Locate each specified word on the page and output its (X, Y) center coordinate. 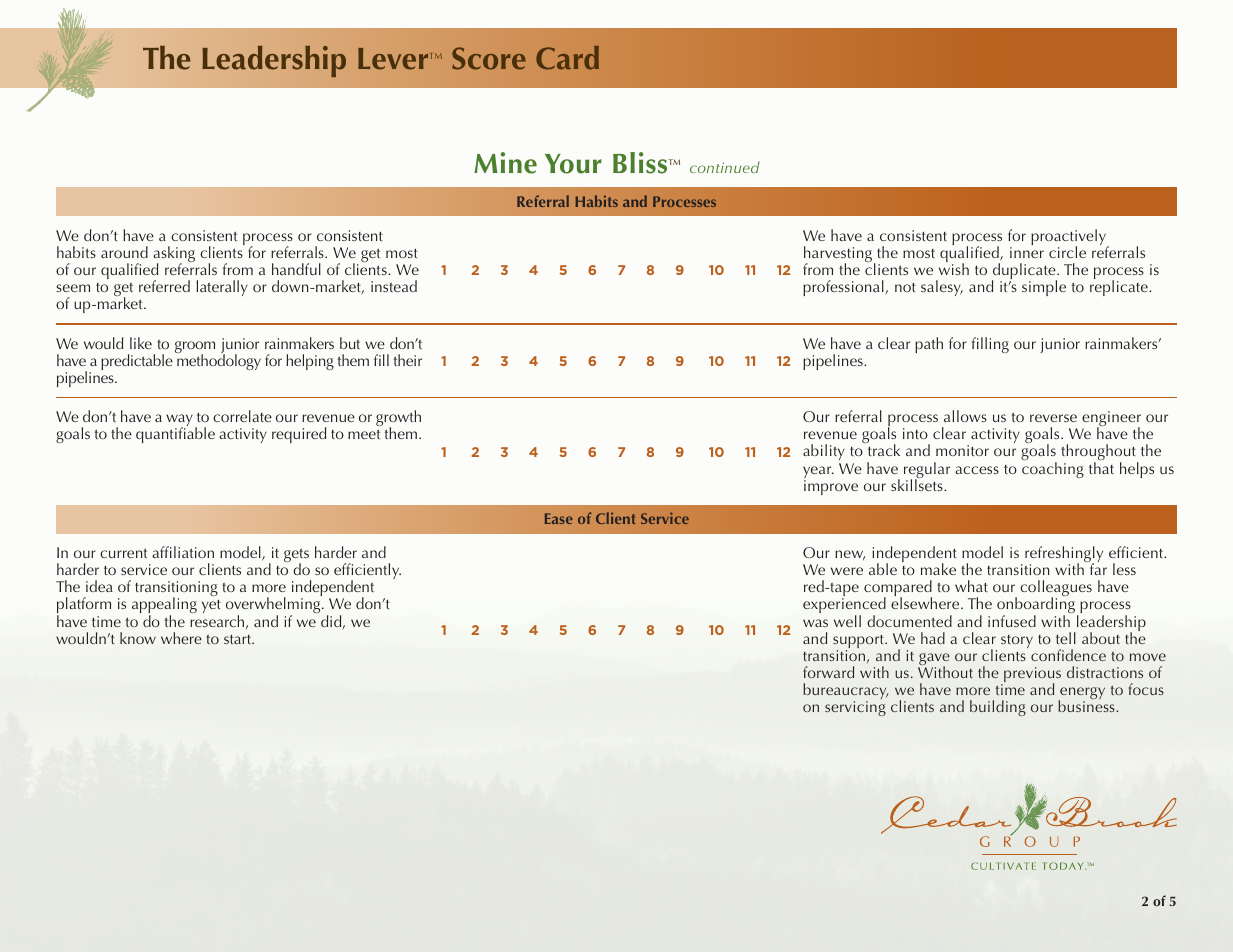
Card (567, 58)
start (239, 639)
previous (1031, 676)
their (408, 360)
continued (725, 167)
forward (828, 672)
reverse (1053, 418)
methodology (218, 361)
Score (489, 58)
